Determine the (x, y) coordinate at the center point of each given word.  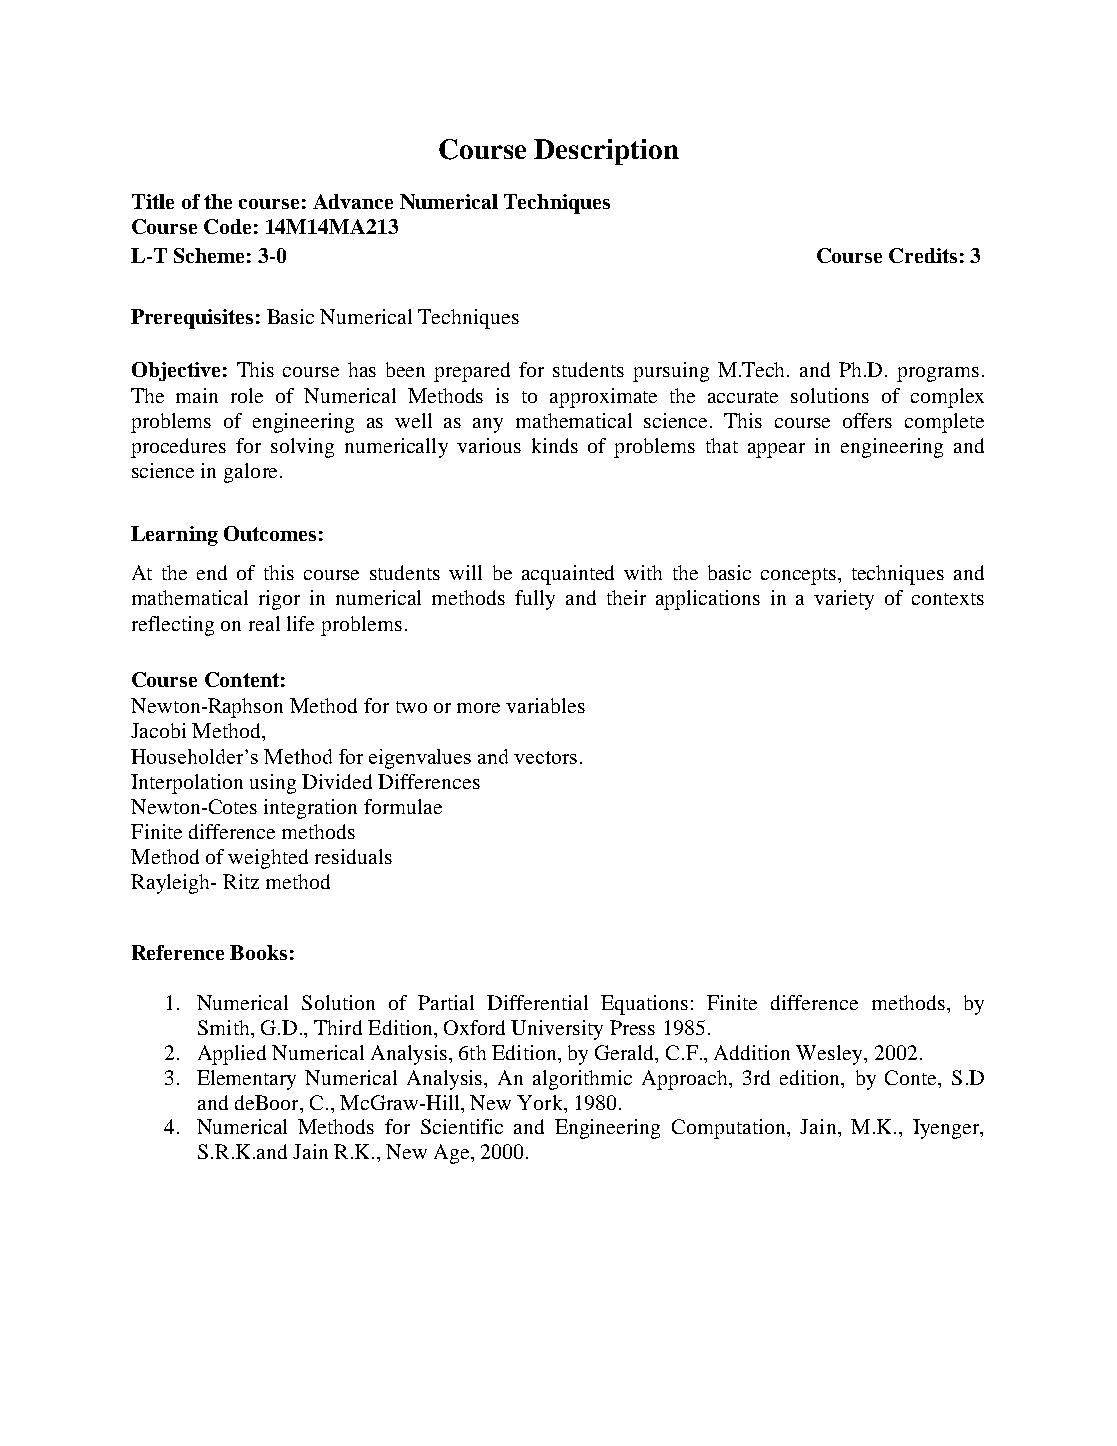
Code (227, 226)
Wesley (830, 1055)
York (541, 1102)
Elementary (246, 1080)
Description (606, 152)
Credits (923, 255)
